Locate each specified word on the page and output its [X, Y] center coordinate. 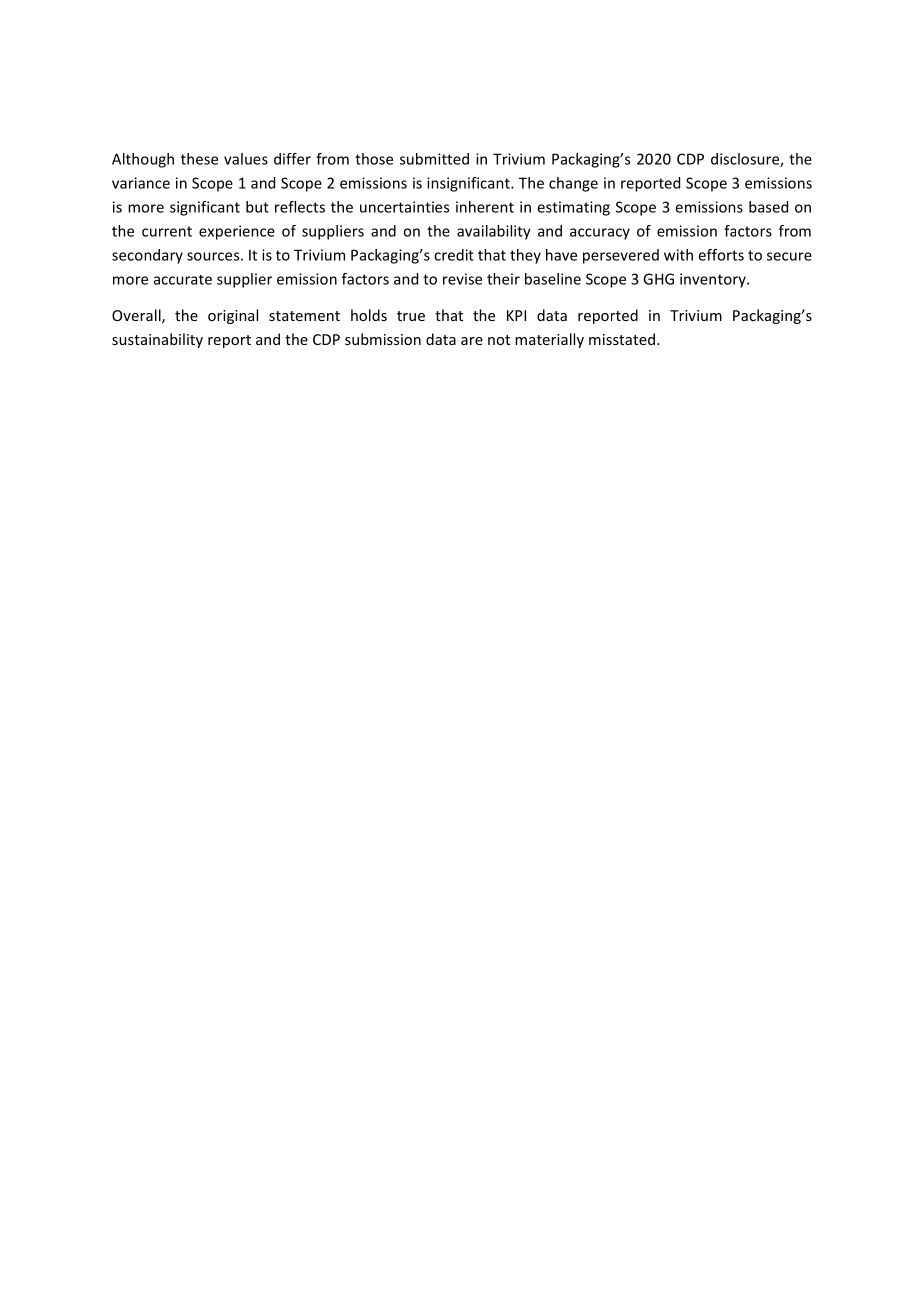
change [573, 184]
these [199, 159]
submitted [434, 159]
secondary [147, 256]
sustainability [157, 340]
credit [454, 255]
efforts [721, 255]
